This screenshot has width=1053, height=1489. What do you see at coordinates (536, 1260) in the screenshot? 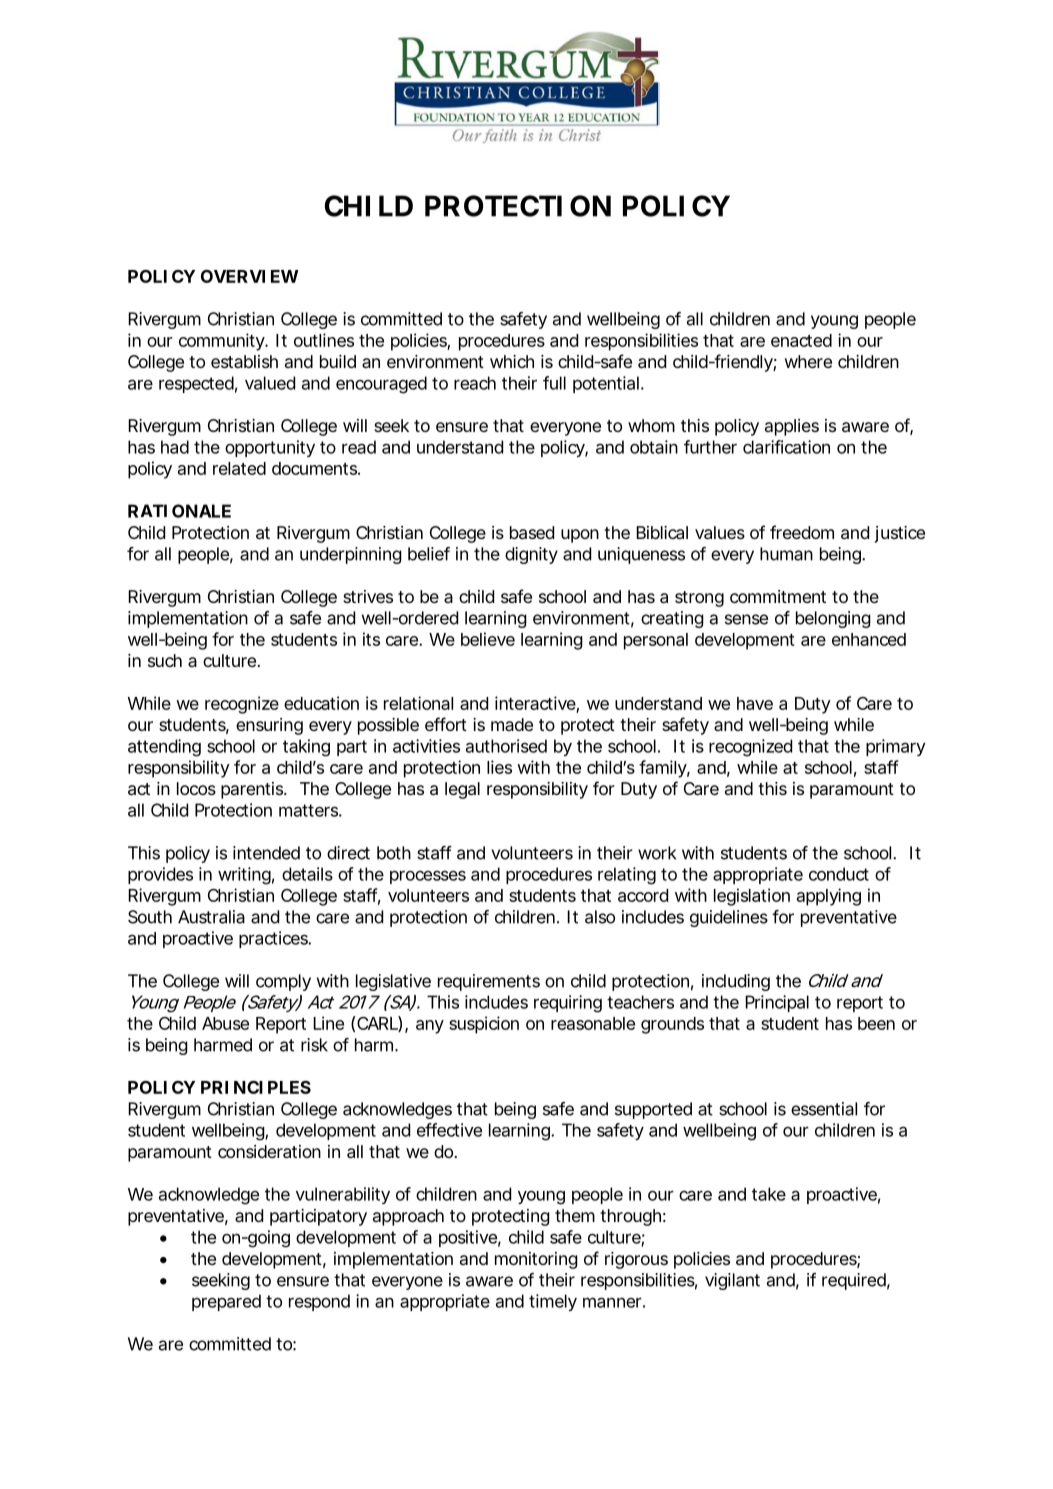
I see `monitoring` at bounding box center [536, 1260].
